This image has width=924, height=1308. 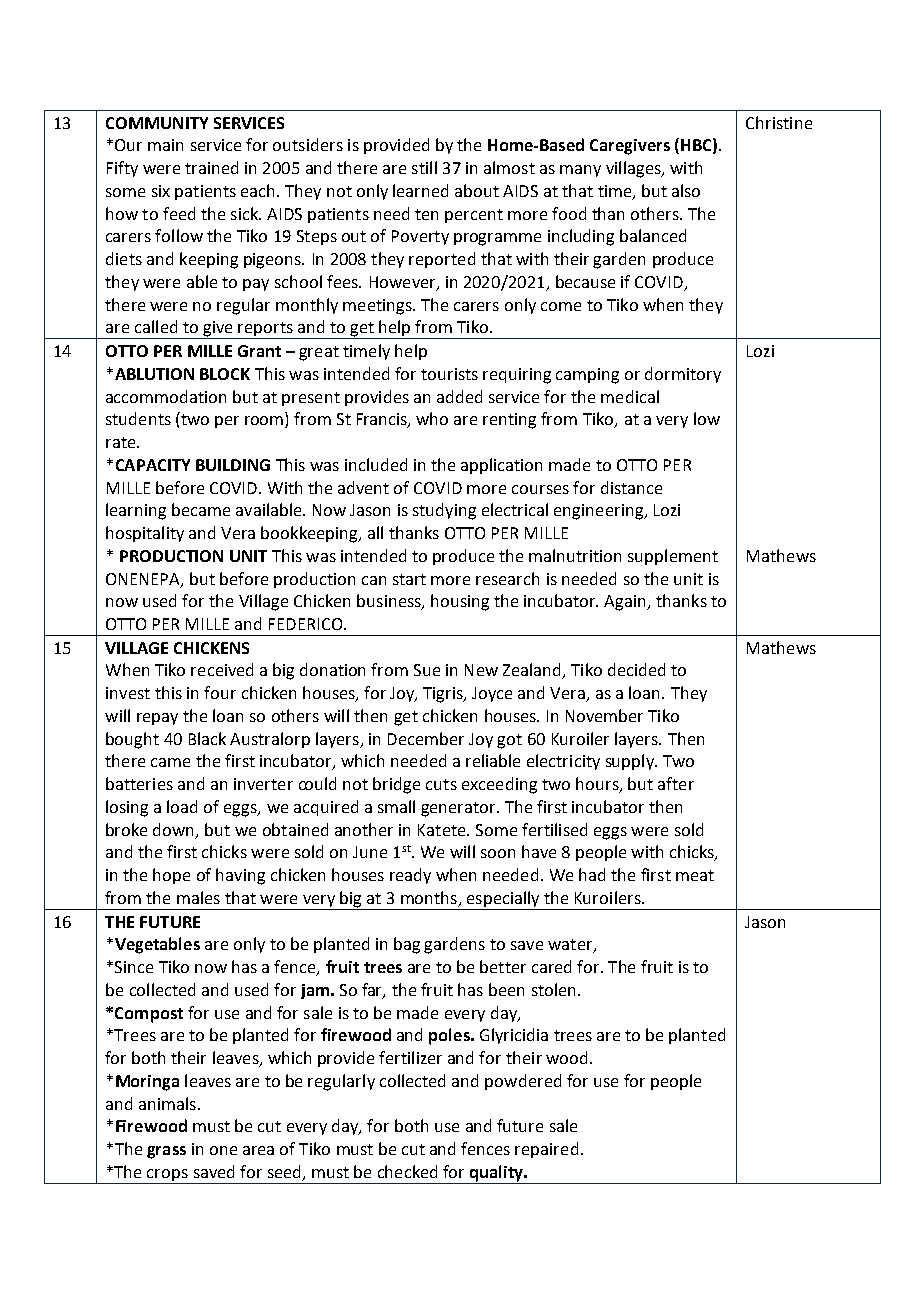 What do you see at coordinates (676, 783) in the image?
I see `after` at bounding box center [676, 783].
